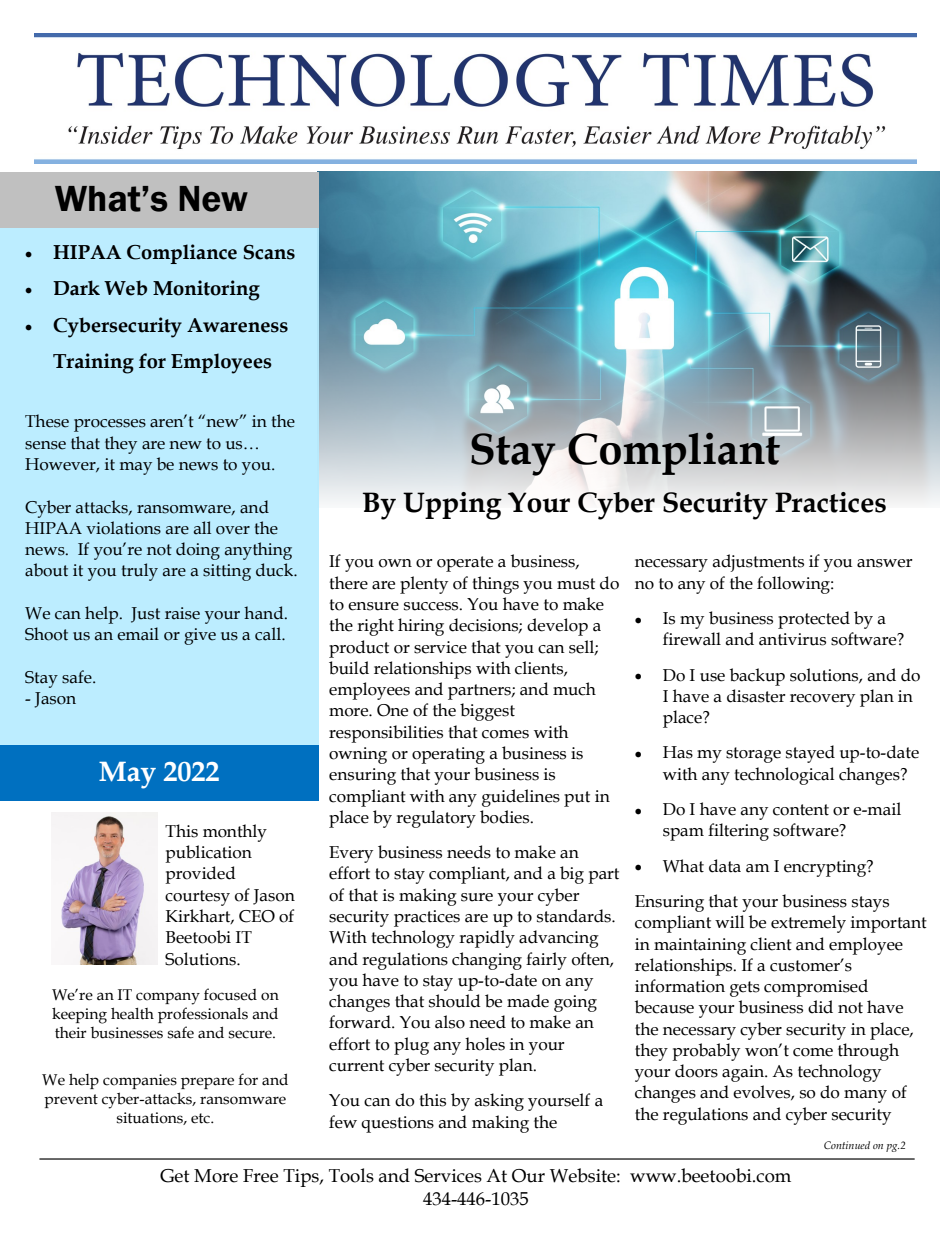 This document has width=952, height=1233. Describe the element at coordinates (436, 819) in the document. I see `regulatory` at that location.
